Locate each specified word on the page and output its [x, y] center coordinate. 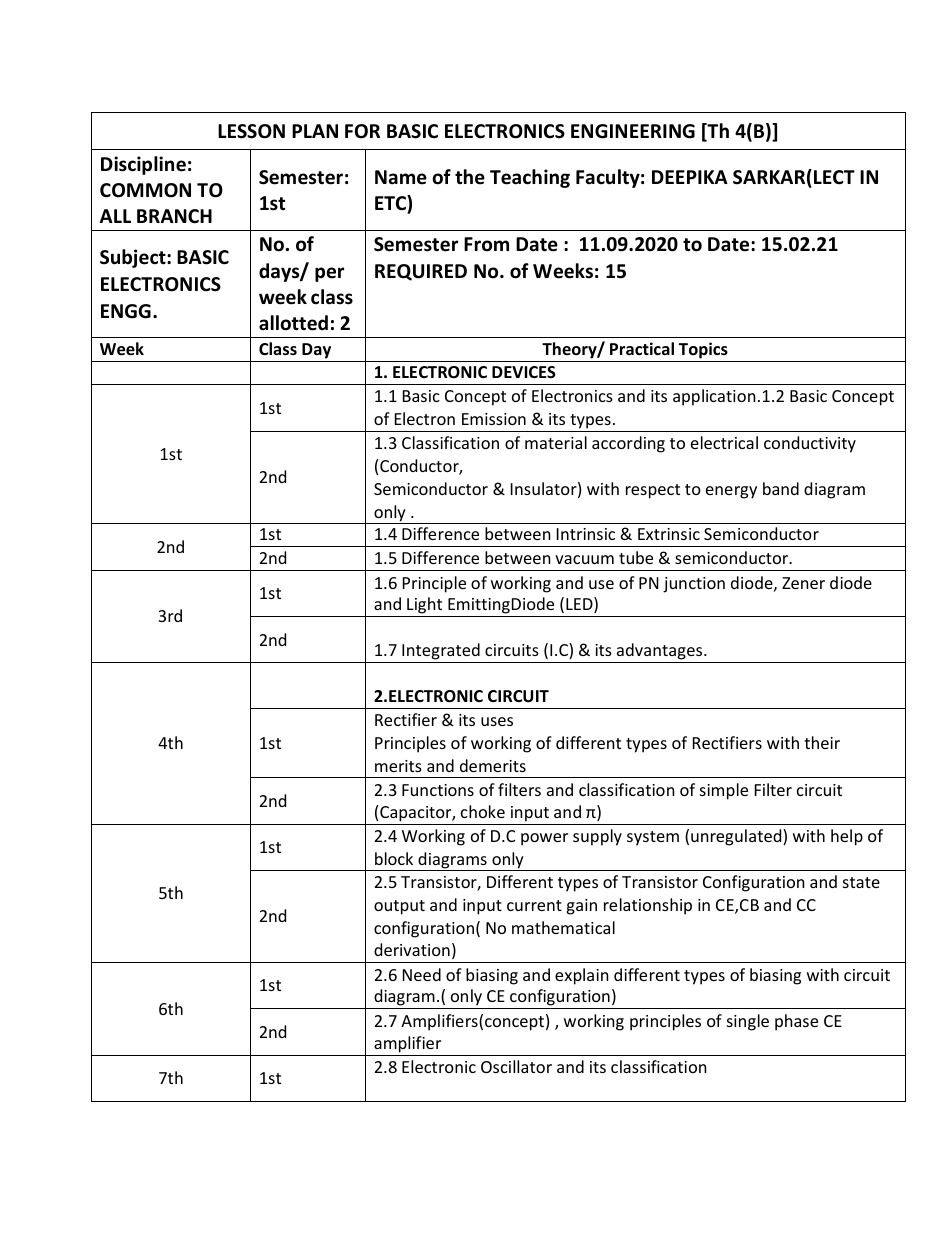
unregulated [737, 837]
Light [424, 605]
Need [422, 974]
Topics [703, 350]
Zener [803, 583]
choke [483, 811]
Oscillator [516, 1066]
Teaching [530, 178]
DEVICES [524, 372]
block [394, 858]
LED [580, 605]
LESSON [251, 131]
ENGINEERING [633, 131]
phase [796, 1022]
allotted [293, 323]
